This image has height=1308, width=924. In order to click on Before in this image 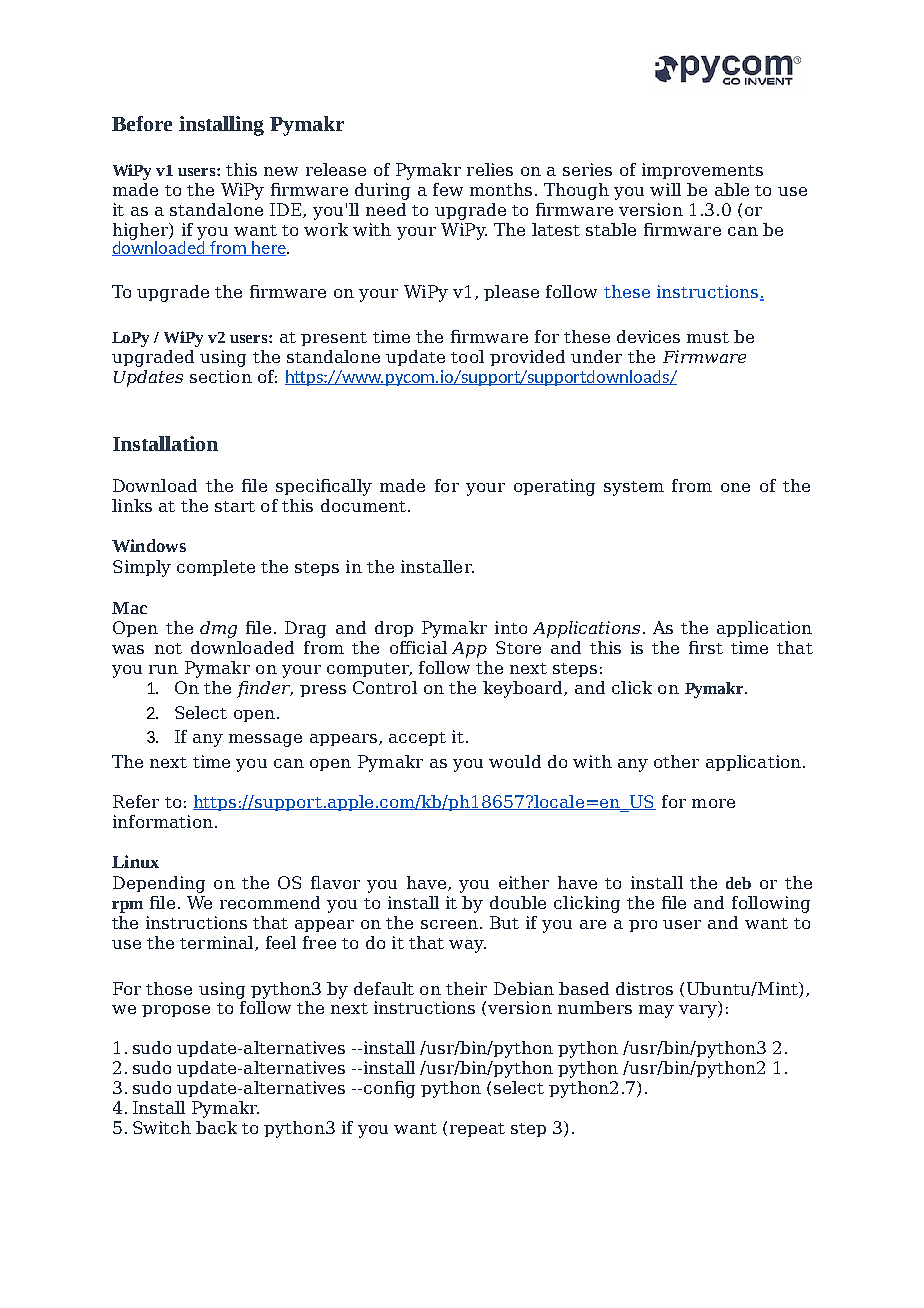, I will do `click(142, 123)`.
